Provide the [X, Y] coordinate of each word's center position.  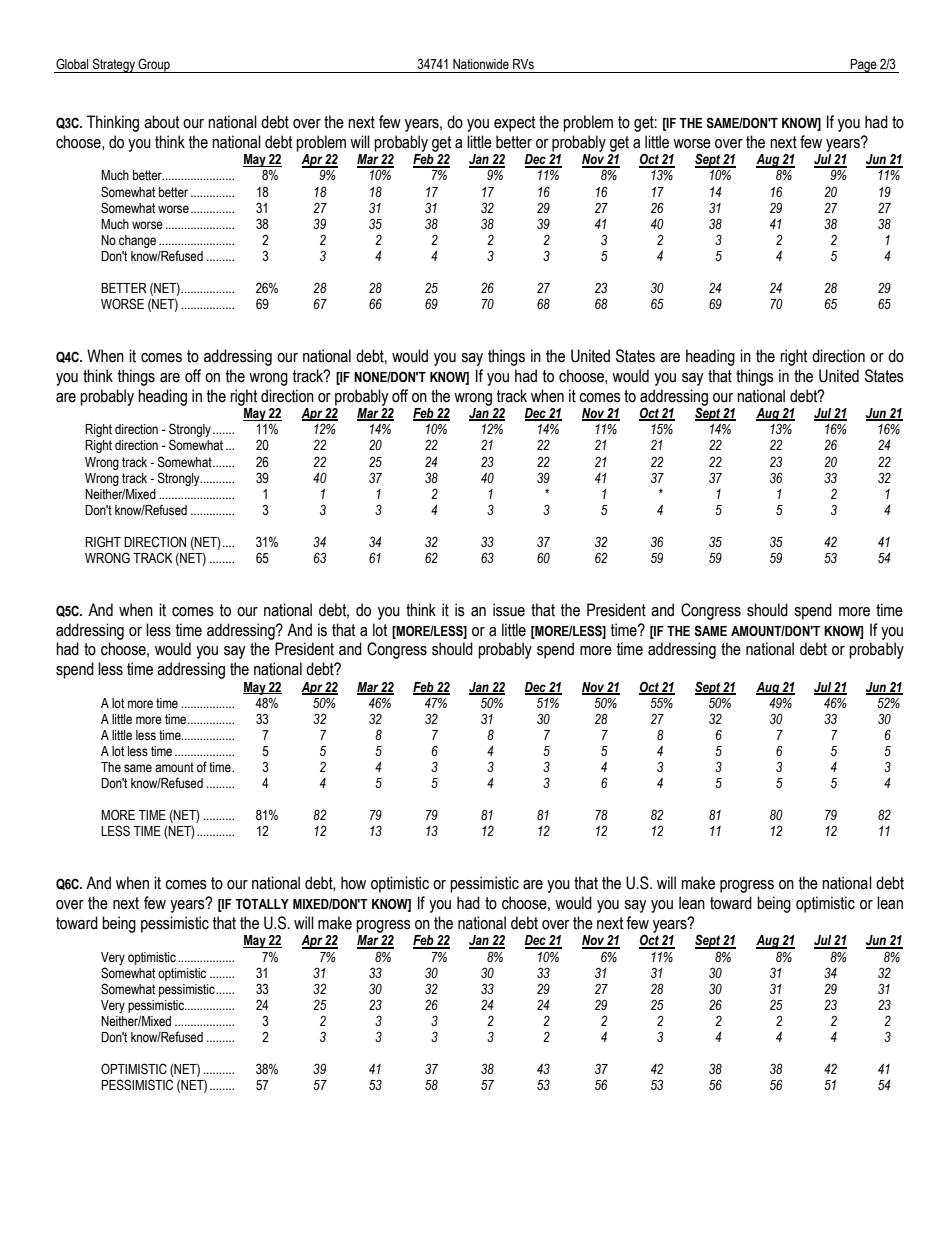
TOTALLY [262, 904]
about [162, 122]
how [353, 883]
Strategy [113, 65]
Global [72, 64]
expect [515, 124]
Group [154, 65]
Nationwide [481, 64]
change [137, 241]
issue [509, 610]
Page [864, 66]
